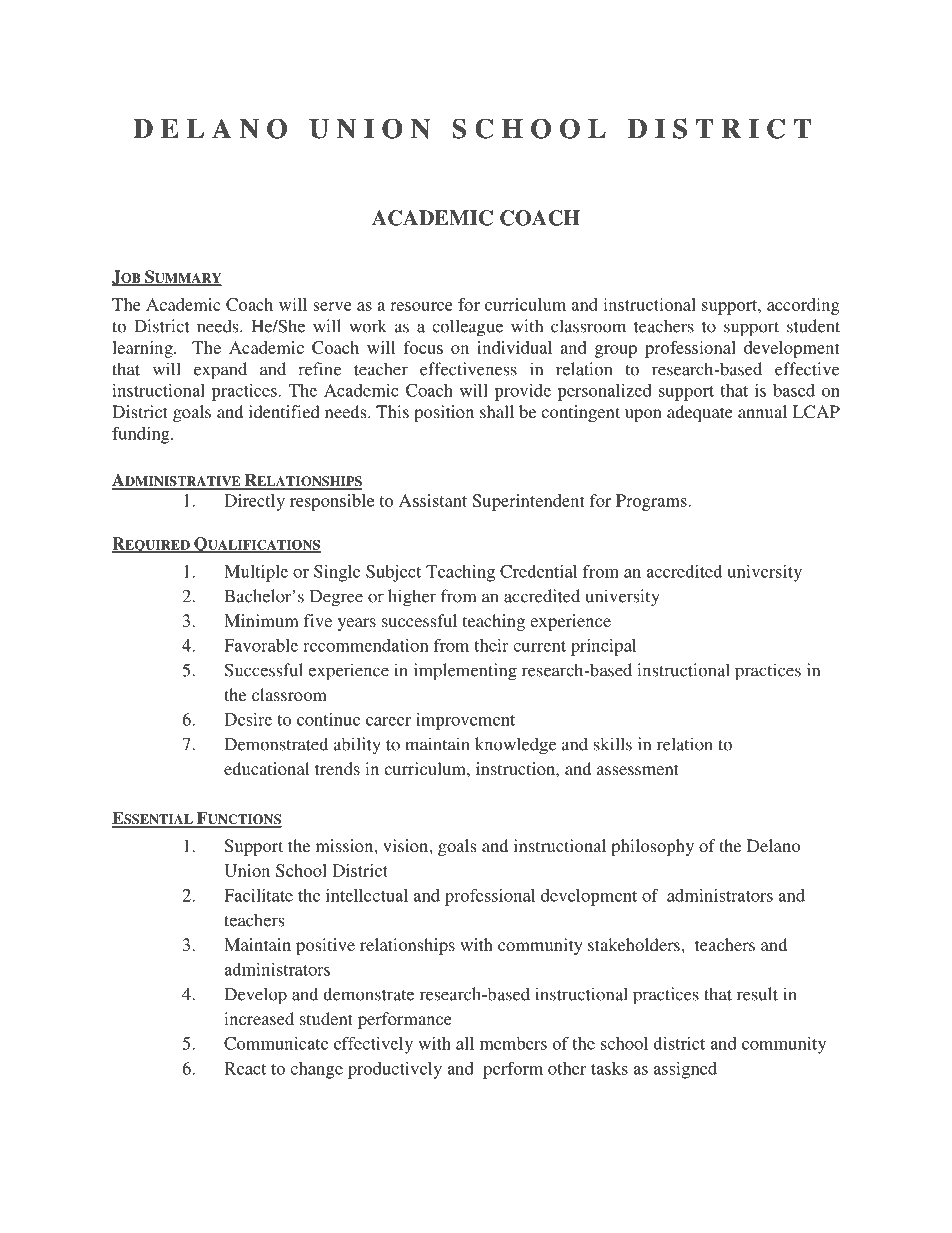 This page has height=1233, width=952. What do you see at coordinates (652, 847) in the page?
I see `philosophy` at bounding box center [652, 847].
